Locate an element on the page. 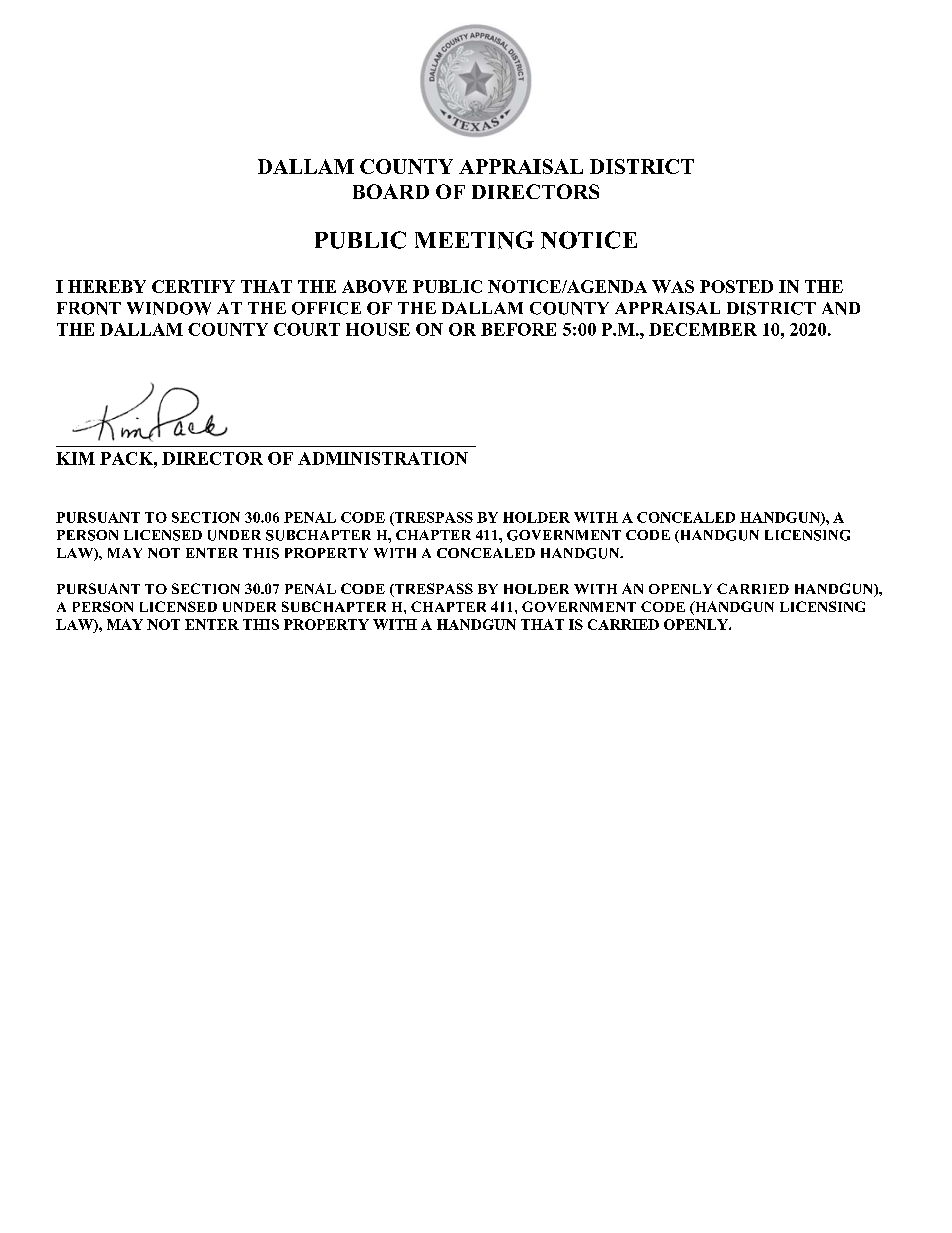 The width and height of the page is (952, 1233). BOARD is located at coordinates (391, 191).
